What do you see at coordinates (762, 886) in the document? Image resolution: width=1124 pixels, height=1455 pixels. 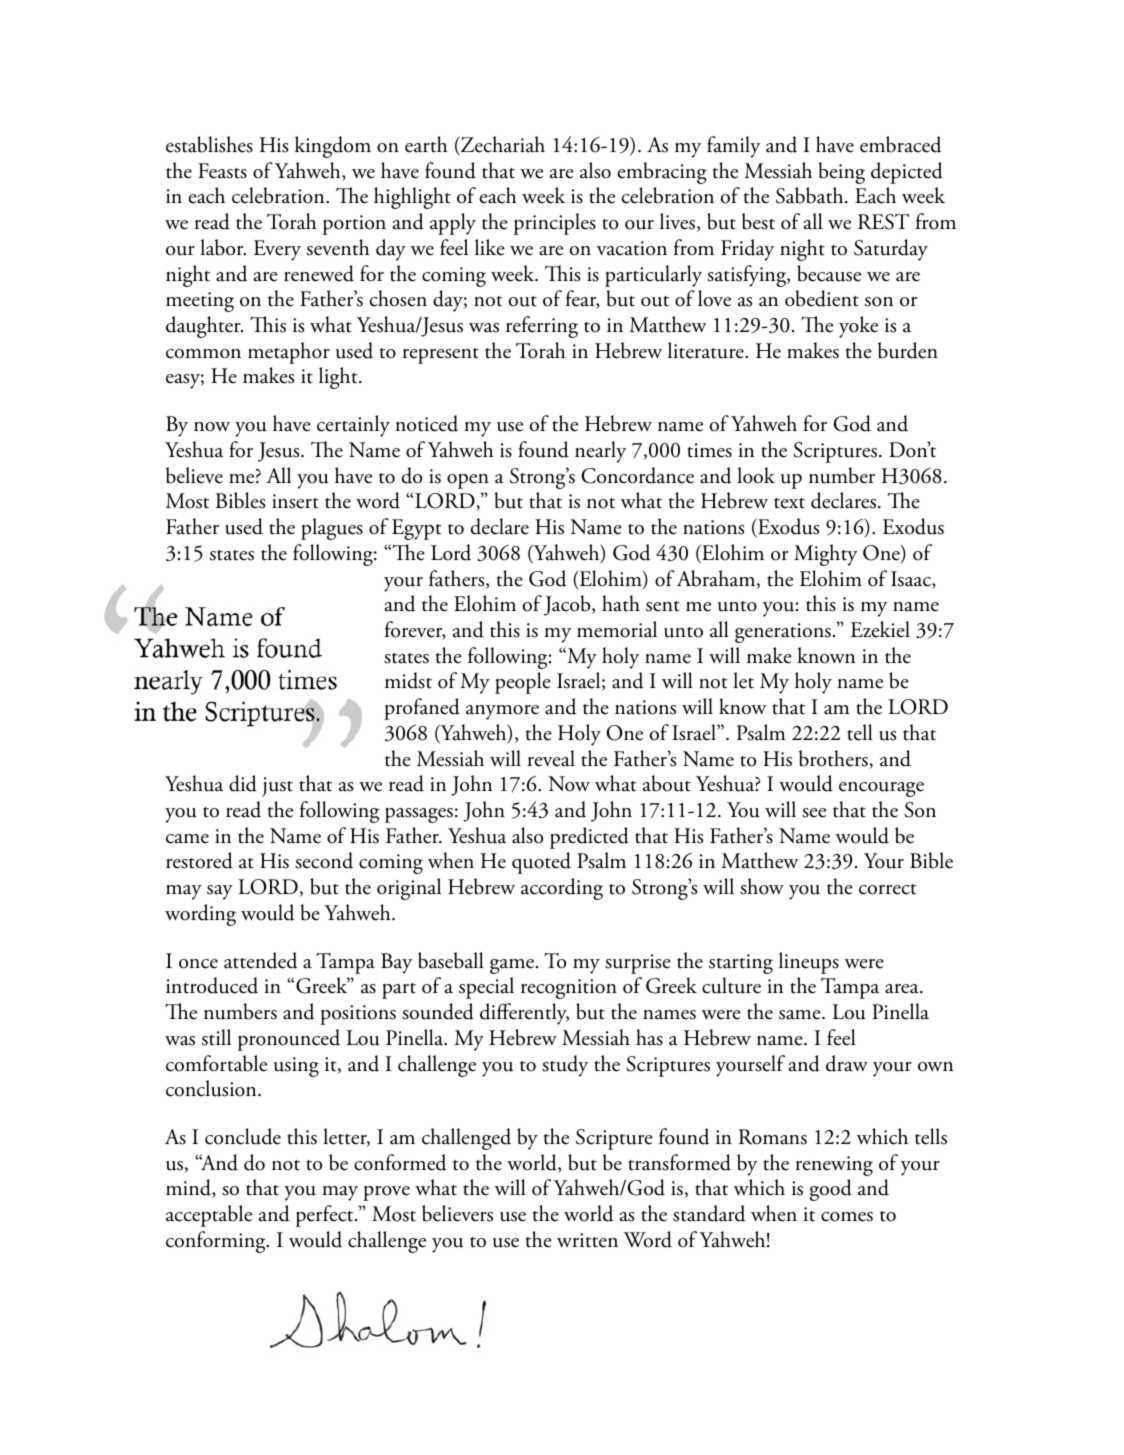 I see `show` at bounding box center [762, 886].
